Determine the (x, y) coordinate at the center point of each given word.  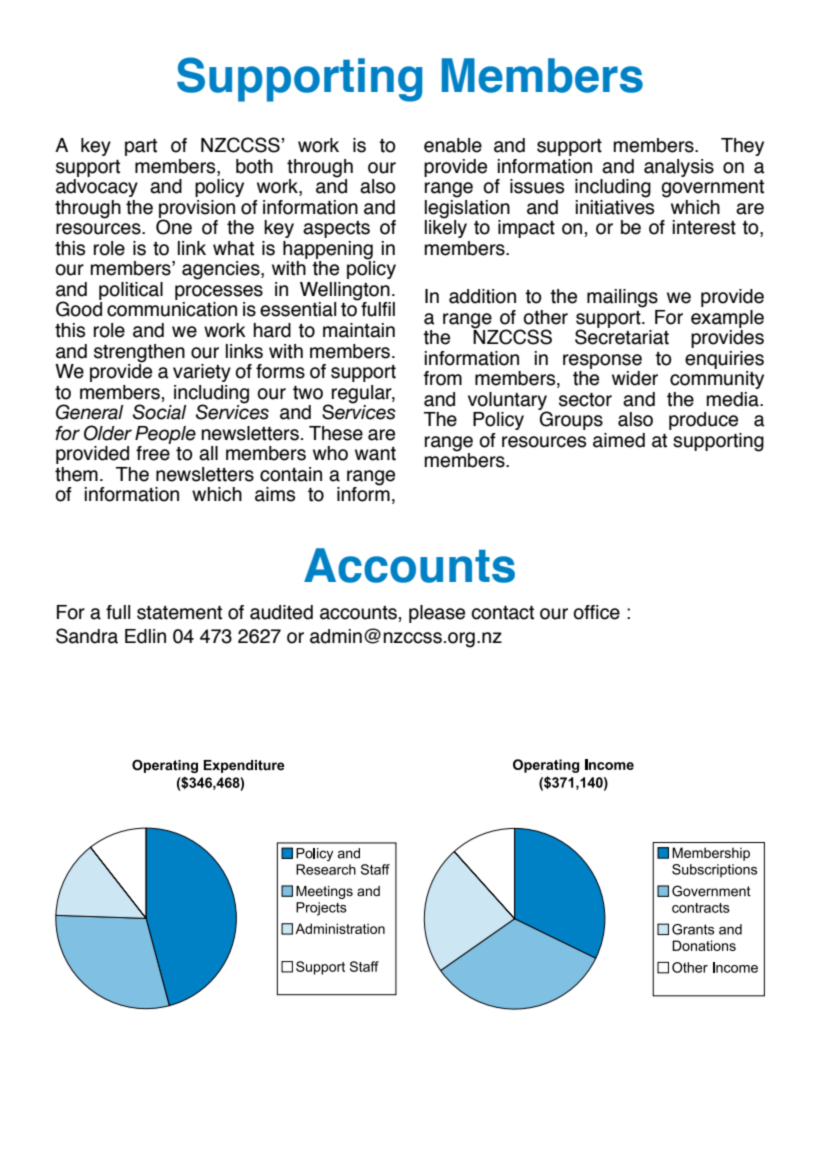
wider (635, 378)
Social (159, 412)
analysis (679, 168)
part (141, 147)
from (442, 378)
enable (453, 145)
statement (179, 613)
